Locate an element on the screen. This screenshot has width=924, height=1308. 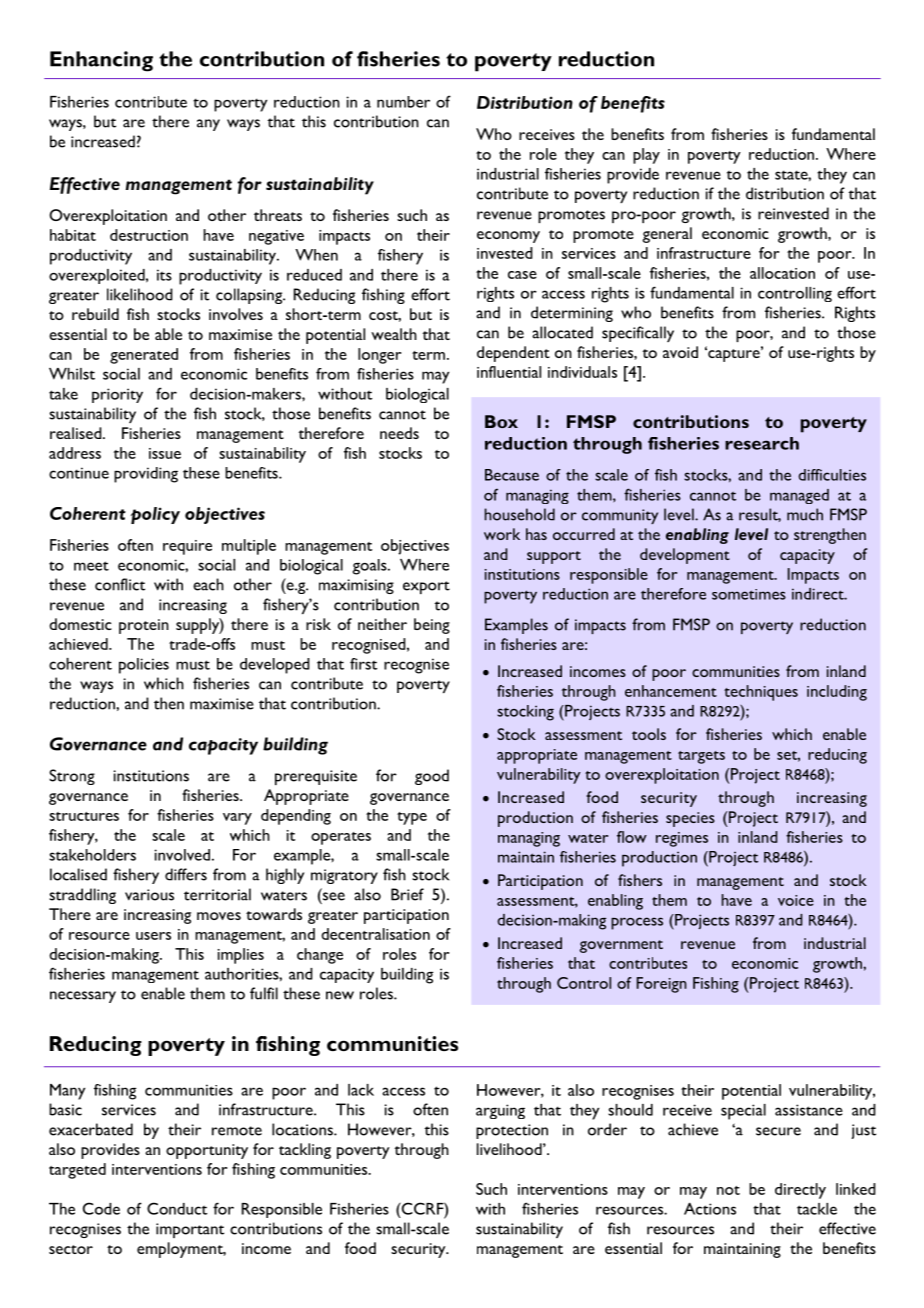
generated is located at coordinates (144, 356).
